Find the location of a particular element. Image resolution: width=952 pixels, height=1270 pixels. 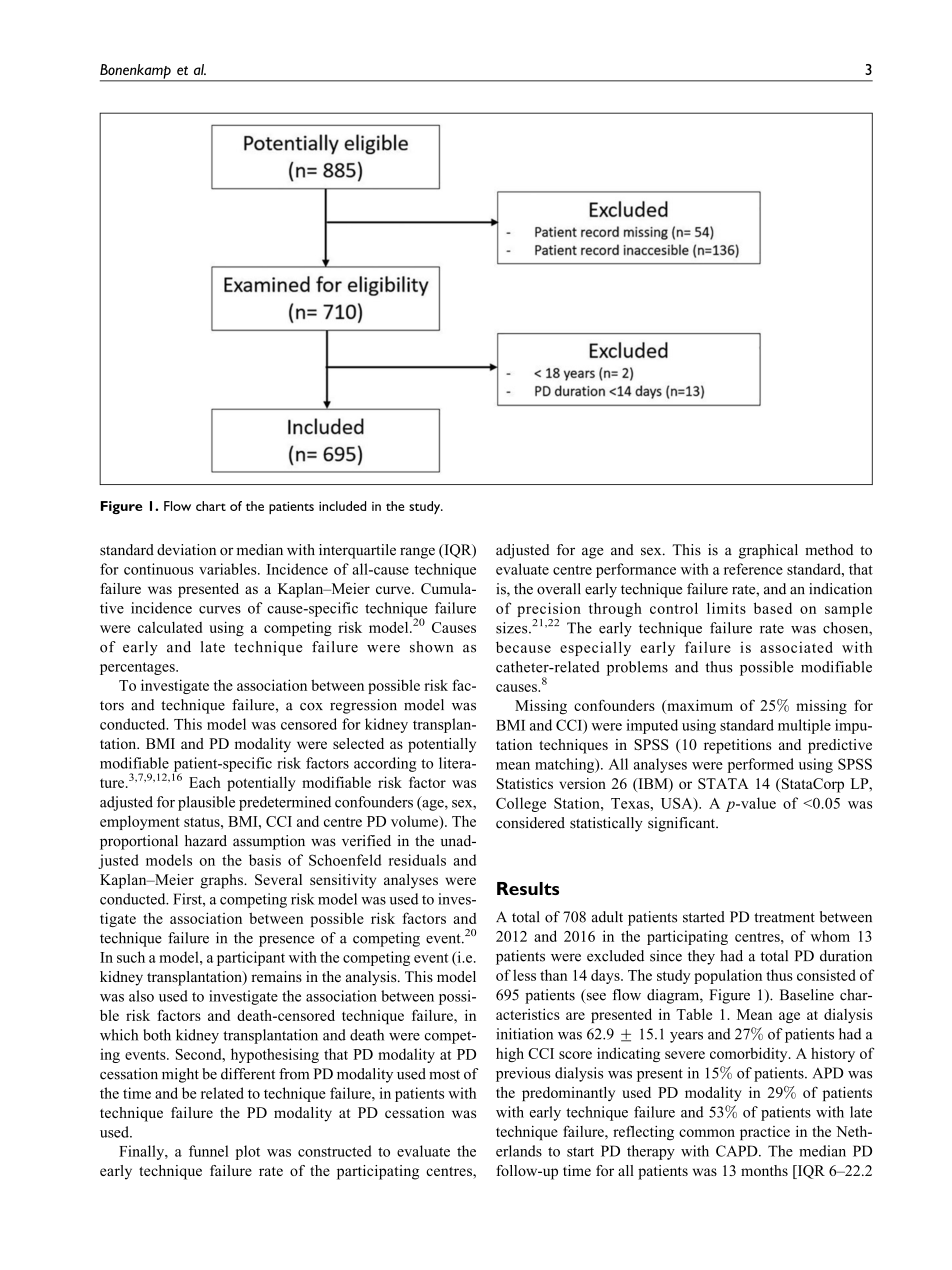

both is located at coordinates (157, 1035).
